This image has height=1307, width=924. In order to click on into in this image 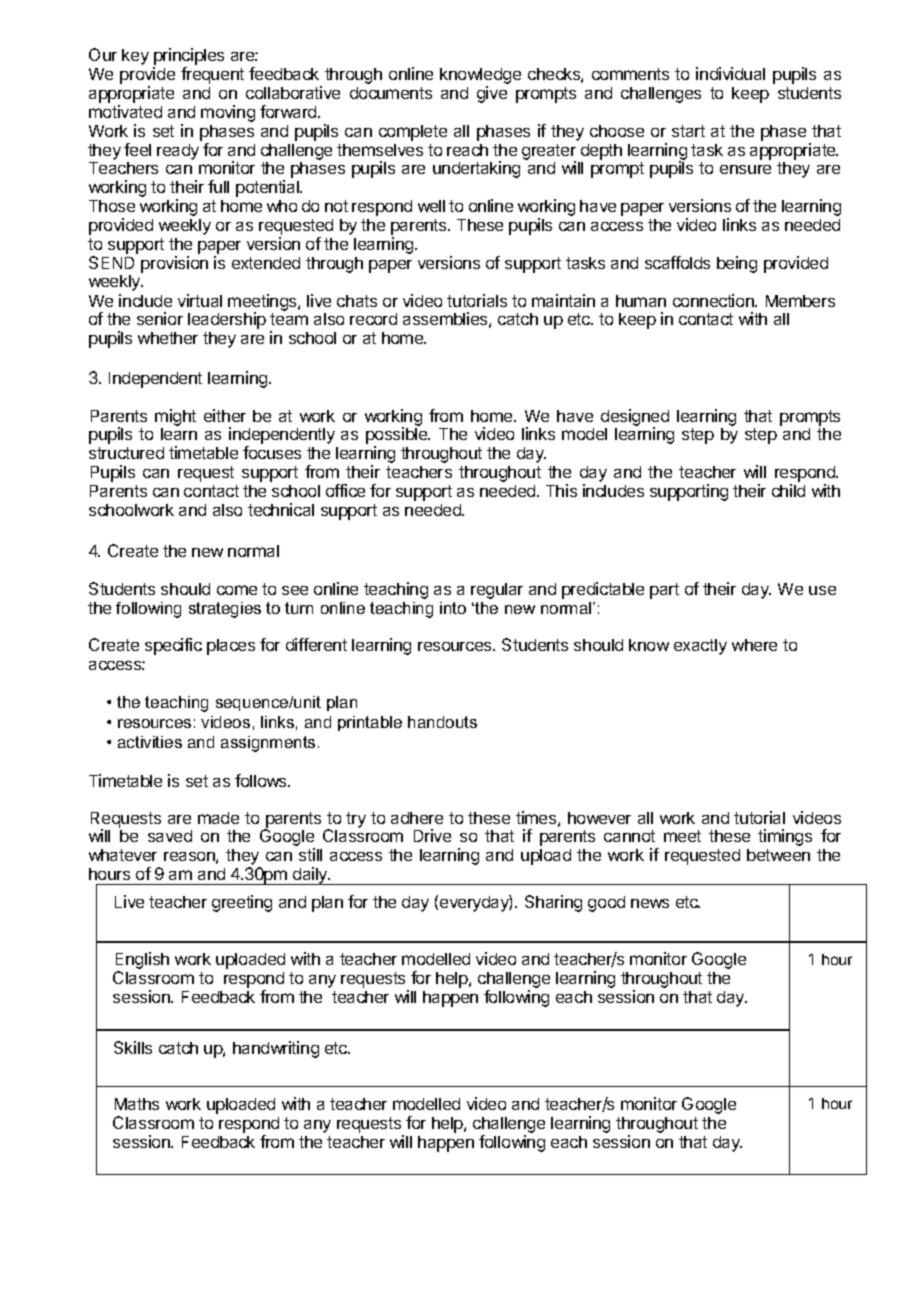, I will do `click(453, 608)`.
